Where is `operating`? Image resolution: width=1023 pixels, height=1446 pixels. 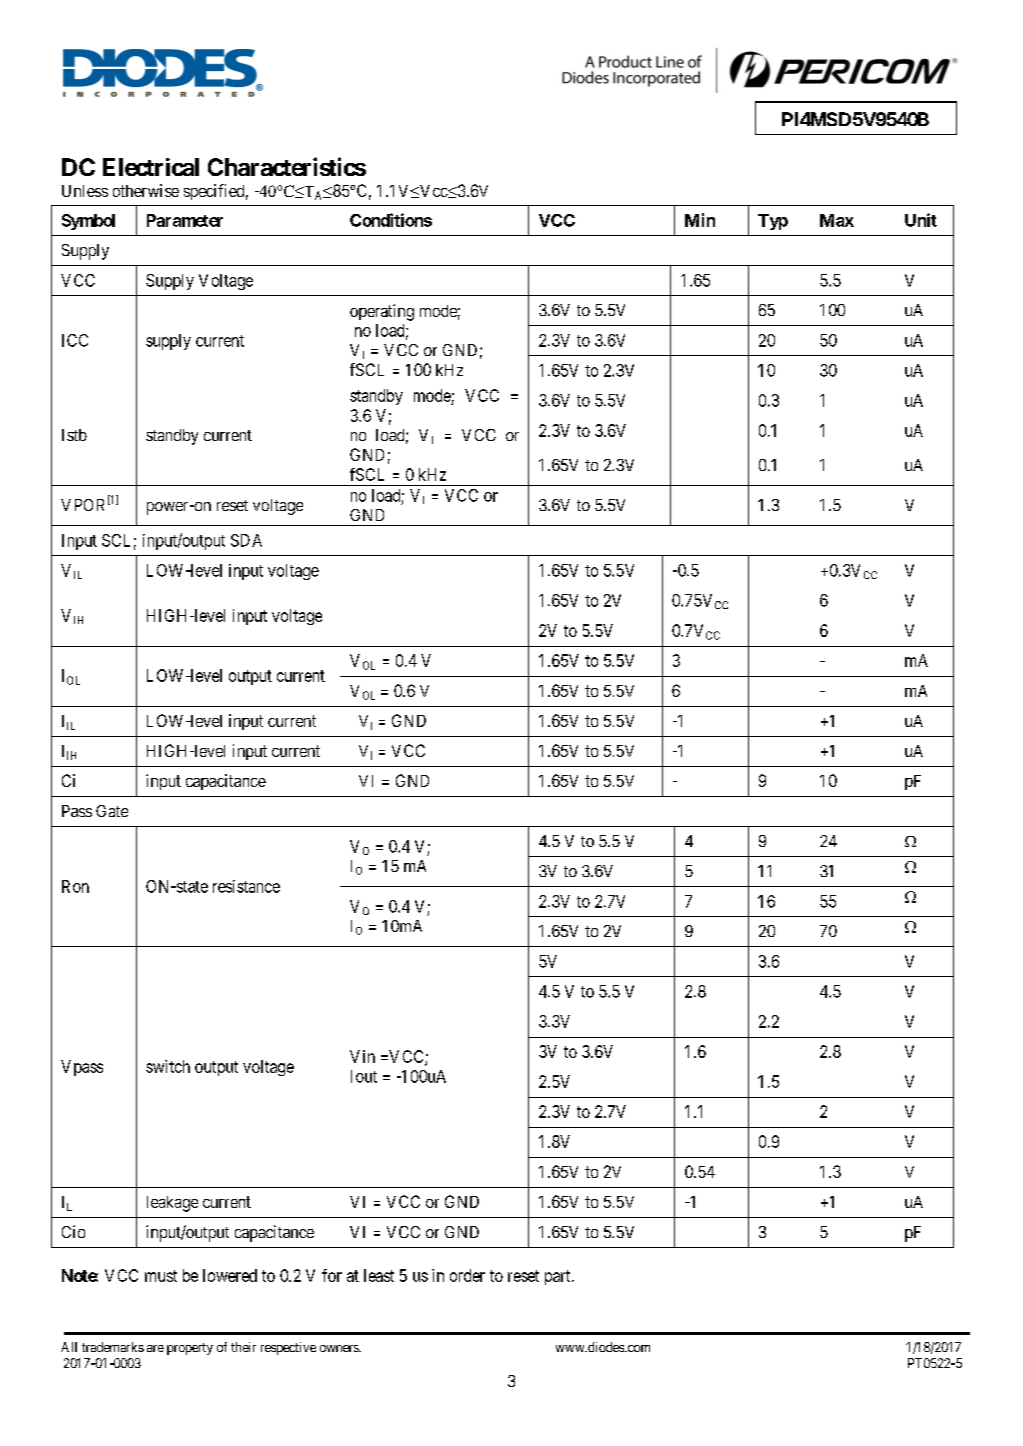
operating is located at coordinates (382, 312).
